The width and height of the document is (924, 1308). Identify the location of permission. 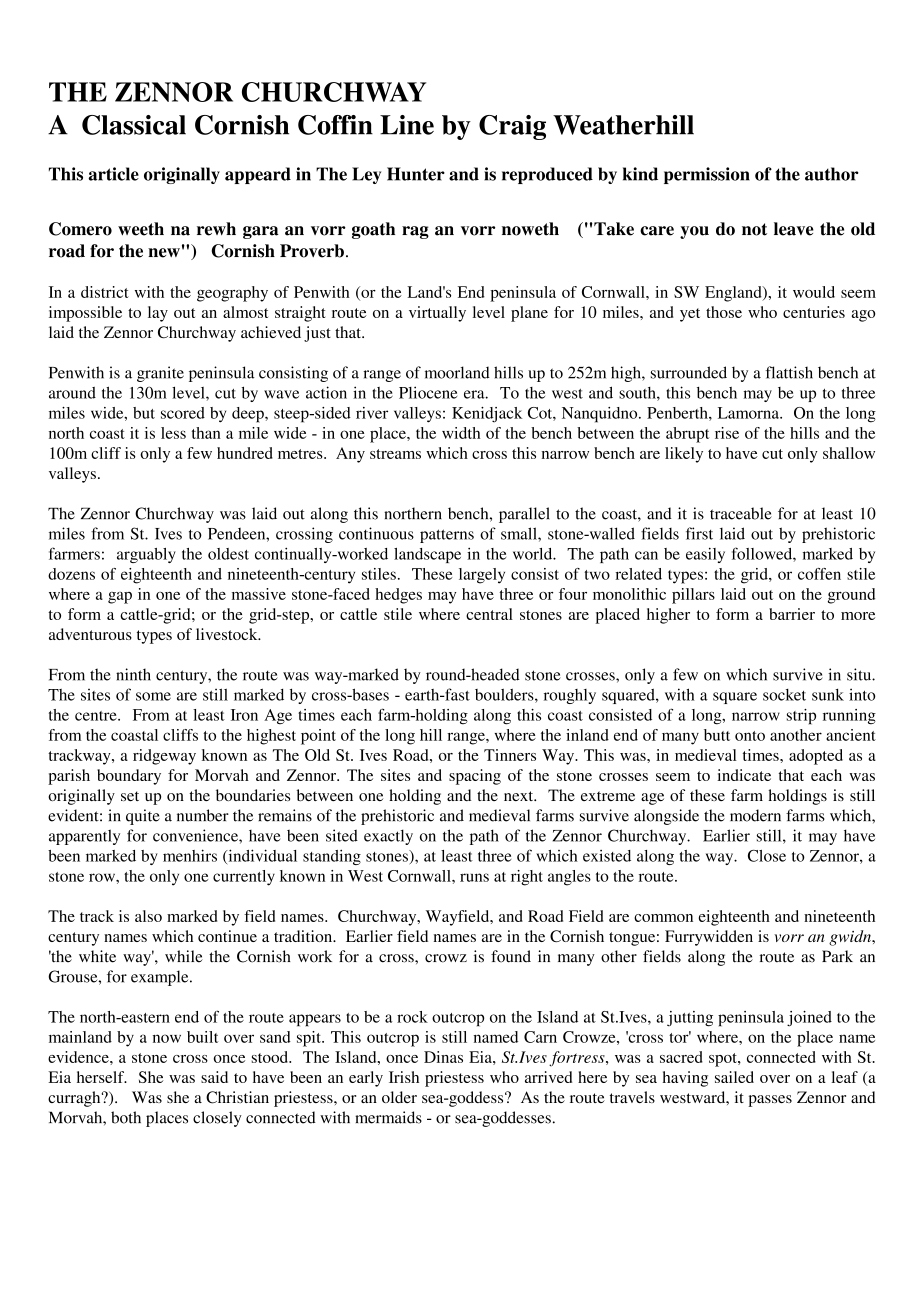
(707, 175).
